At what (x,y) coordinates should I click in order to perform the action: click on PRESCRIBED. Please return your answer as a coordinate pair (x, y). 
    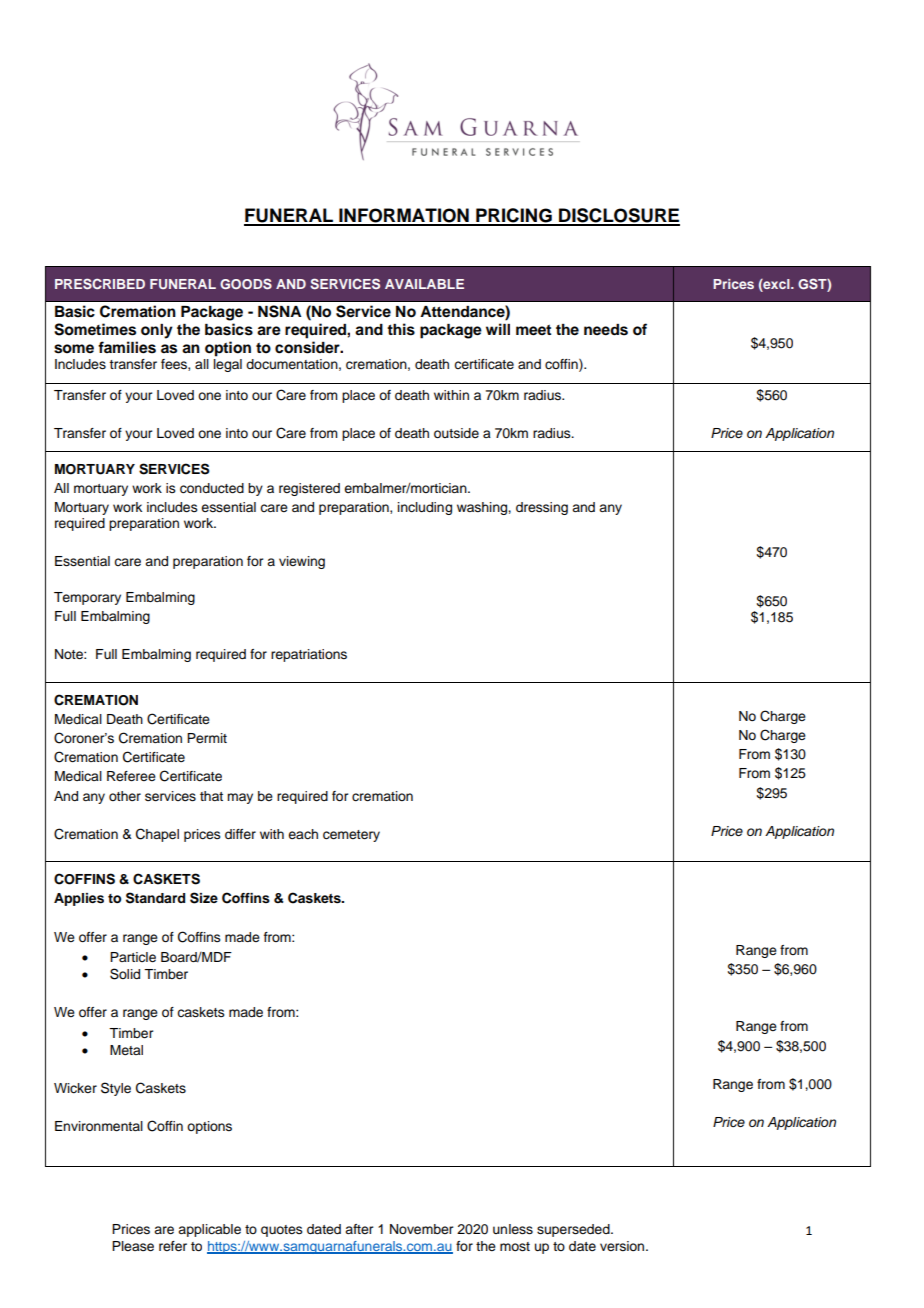
    Looking at the image, I should click on (100, 283).
